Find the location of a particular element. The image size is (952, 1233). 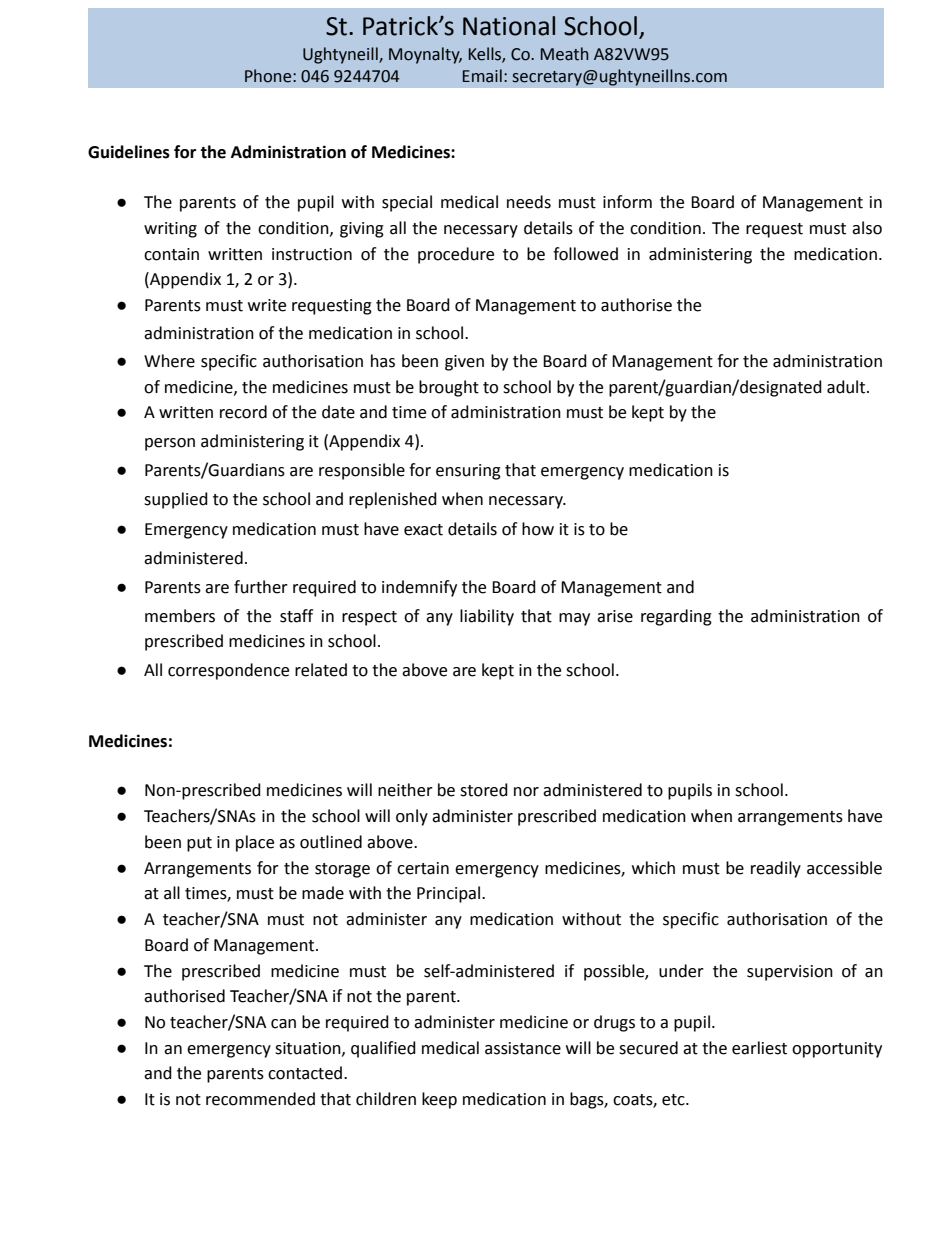

regarding is located at coordinates (676, 617).
